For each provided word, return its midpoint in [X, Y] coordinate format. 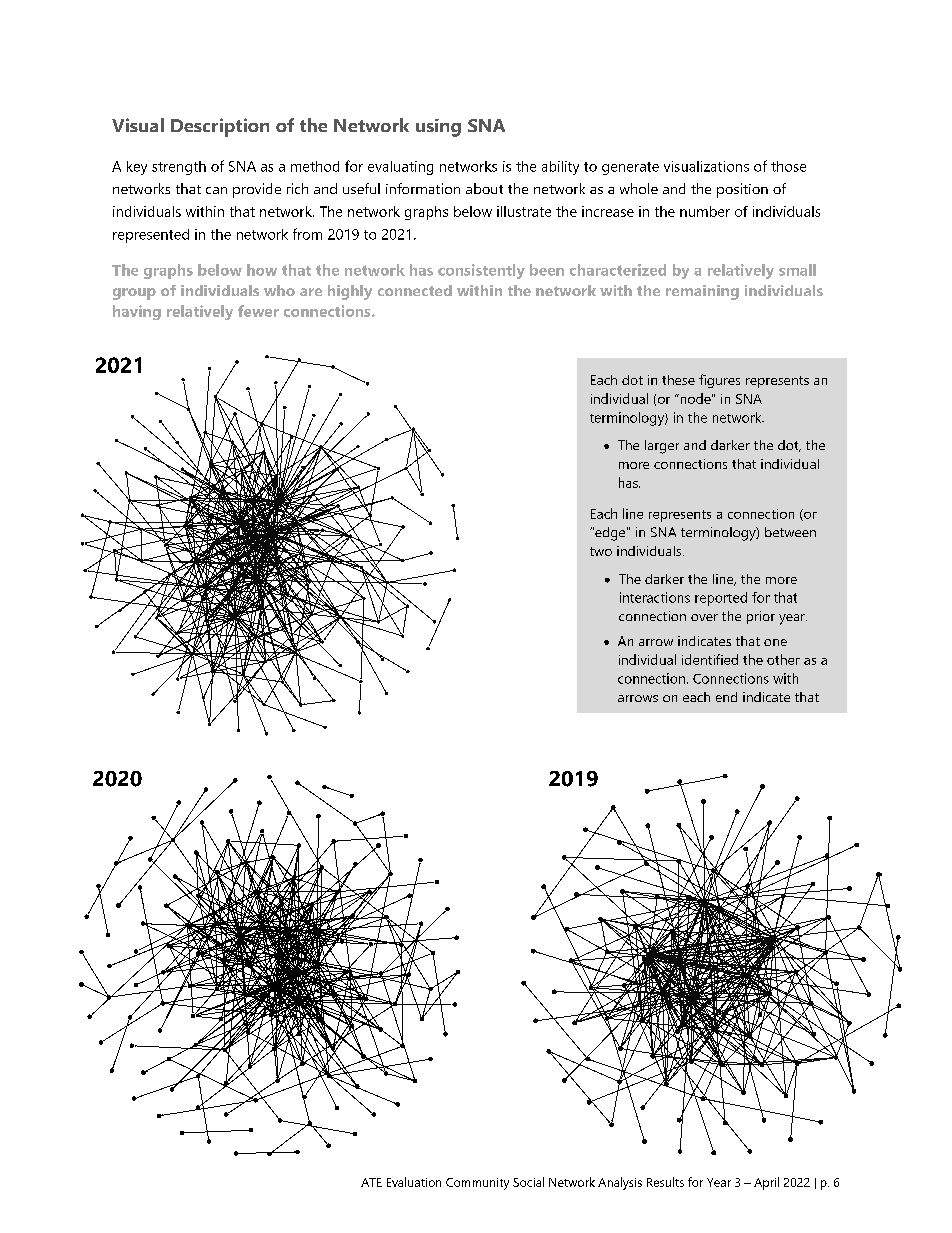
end [726, 697]
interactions [655, 597]
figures [719, 381]
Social [528, 1182]
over [704, 617]
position [742, 190]
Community [477, 1184]
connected [415, 290]
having [137, 312]
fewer [258, 311]
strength [179, 168]
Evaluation [414, 1182]
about [484, 188]
